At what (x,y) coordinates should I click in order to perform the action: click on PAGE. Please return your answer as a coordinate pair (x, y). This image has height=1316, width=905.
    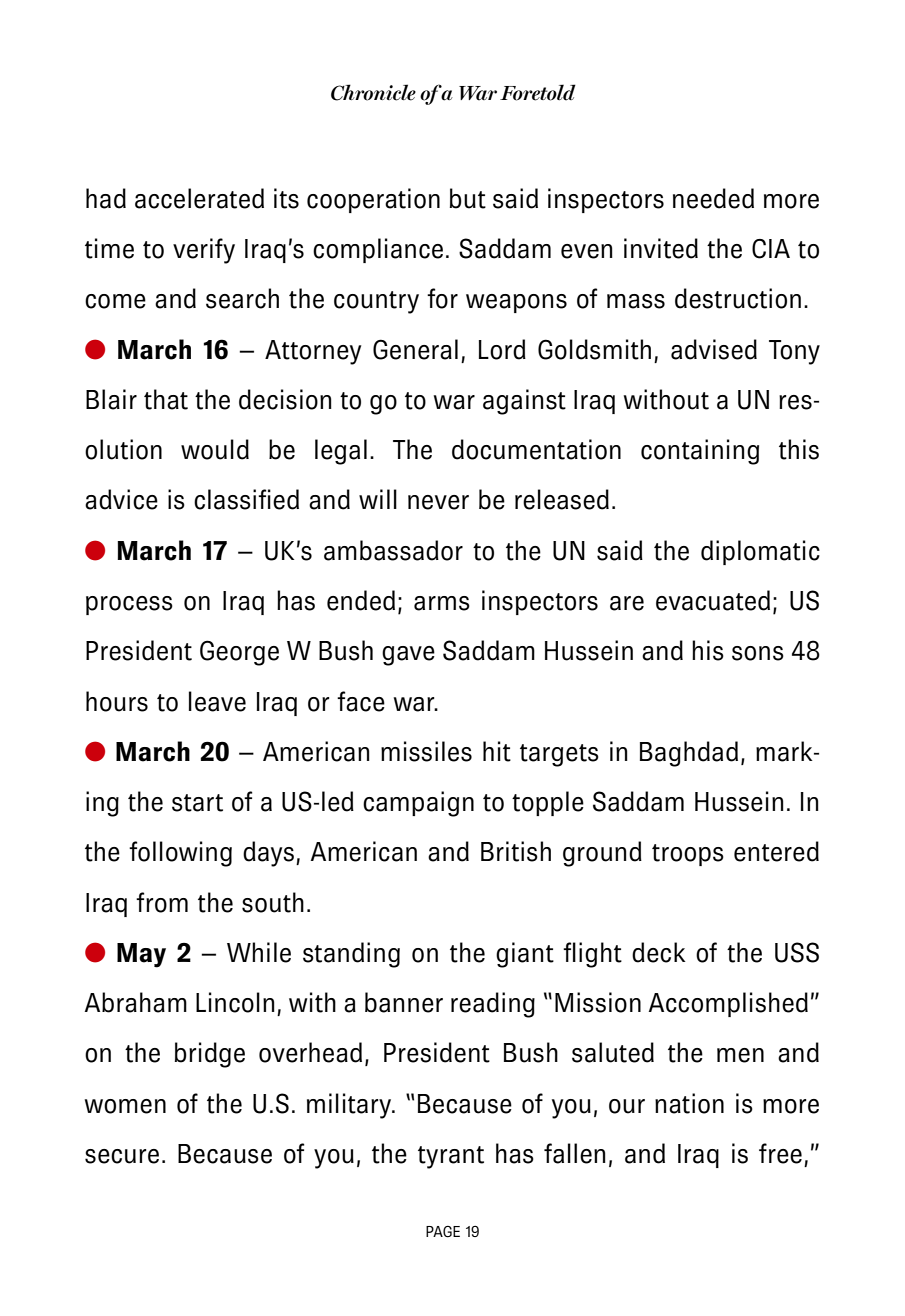
    Looking at the image, I should click on (443, 1232).
